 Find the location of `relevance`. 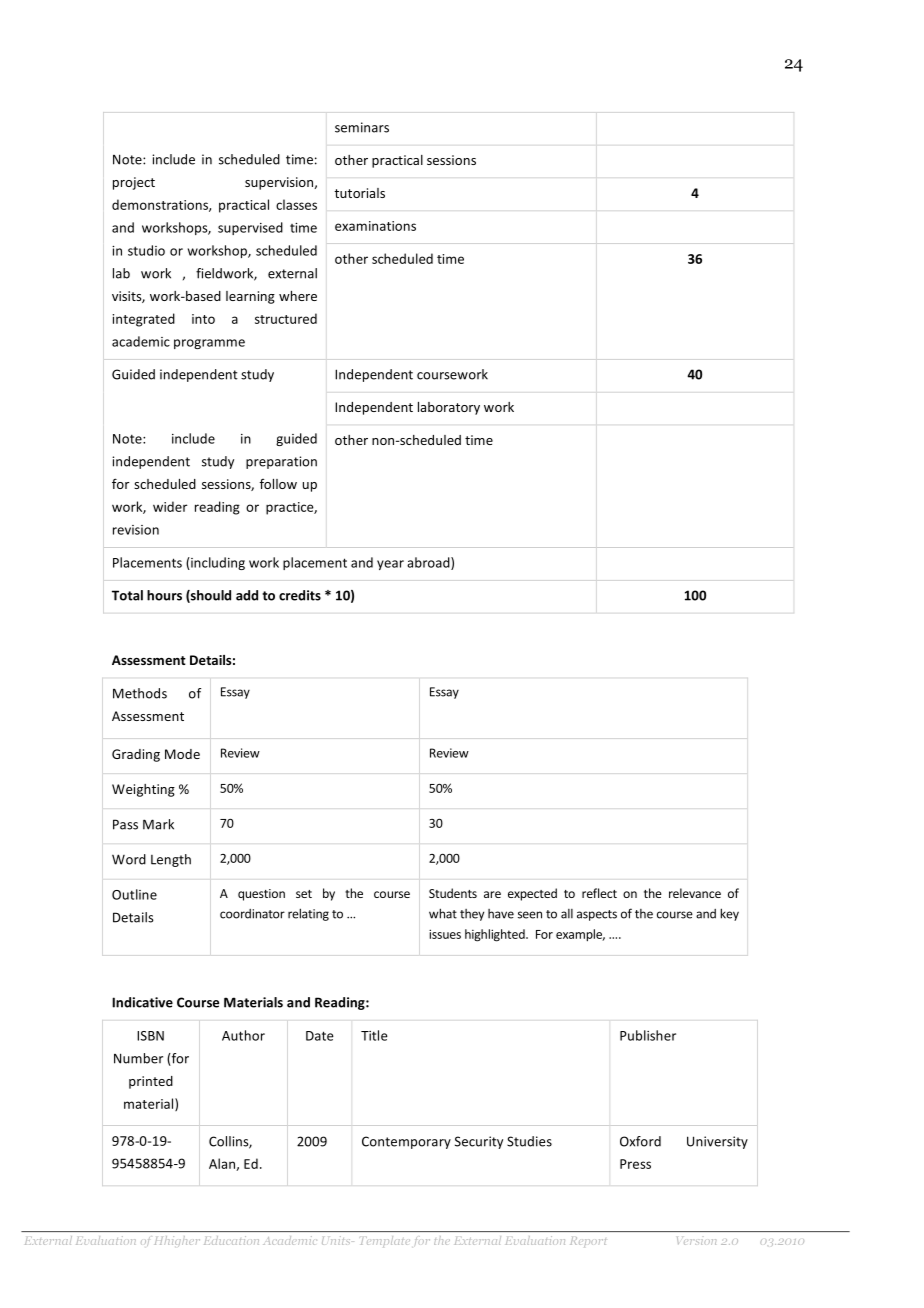

relevance is located at coordinates (695, 893).
